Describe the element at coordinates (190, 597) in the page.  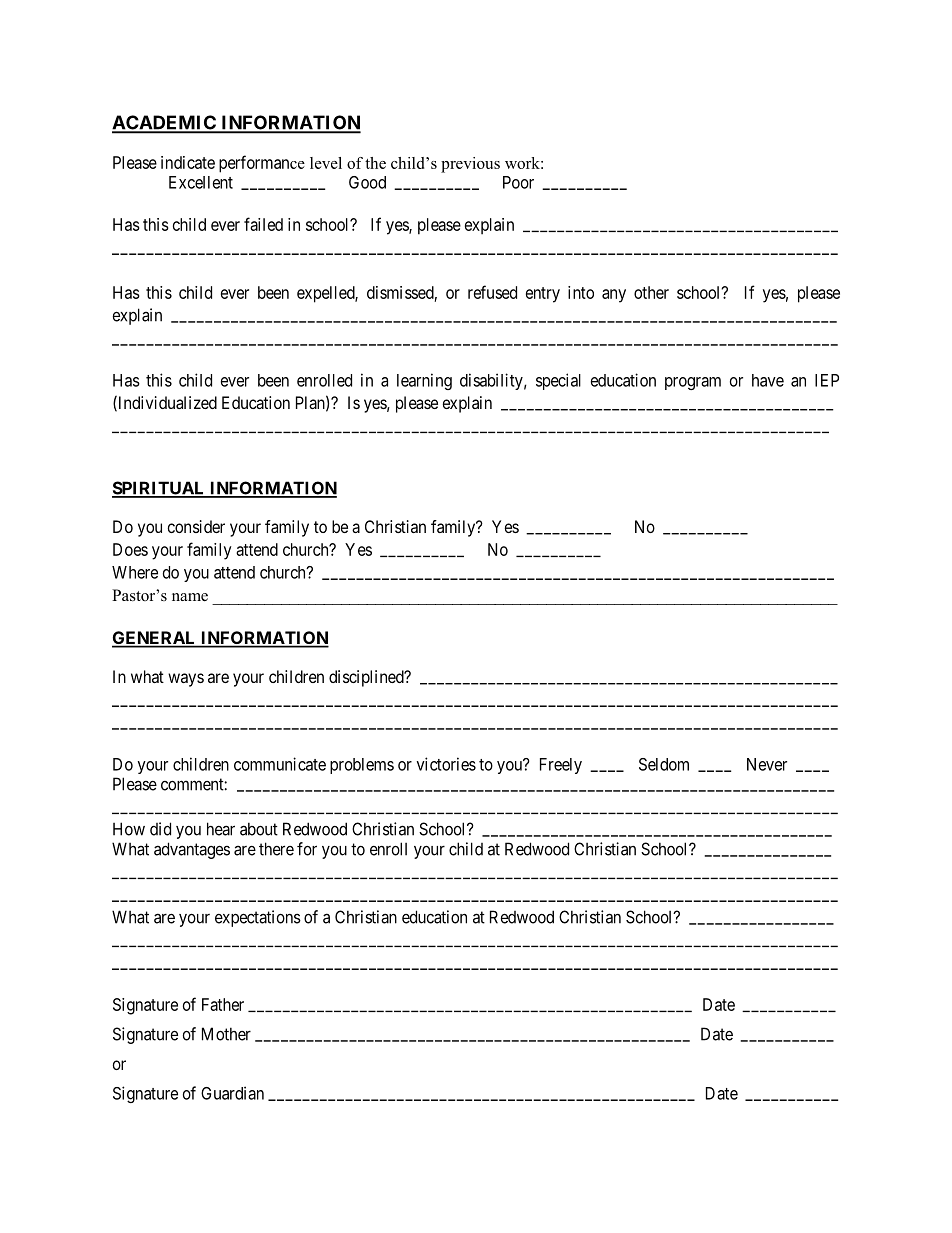
I see `name` at that location.
